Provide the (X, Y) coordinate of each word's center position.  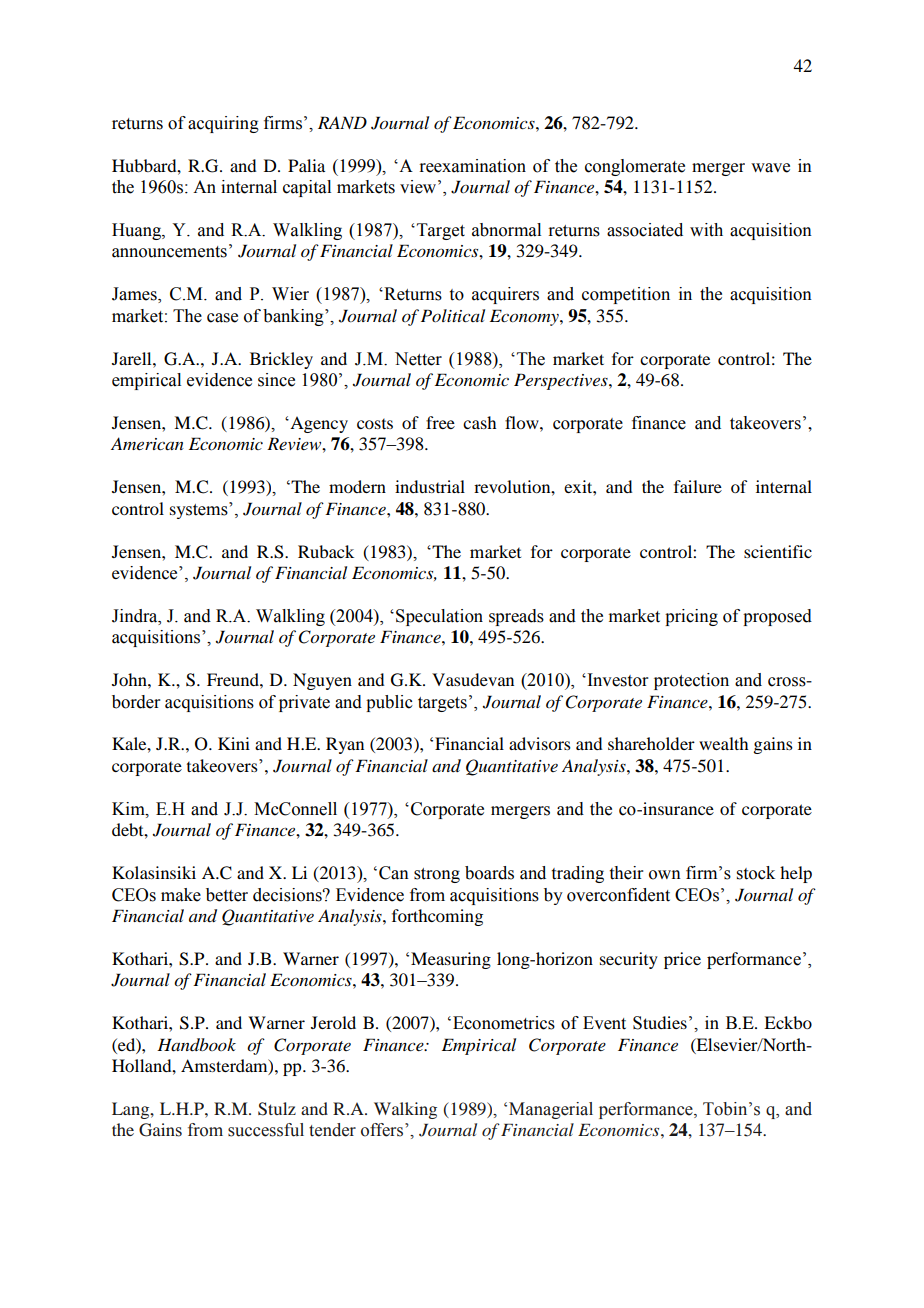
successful (266, 1130)
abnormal (506, 230)
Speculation (439, 617)
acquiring (223, 124)
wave (770, 168)
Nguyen (322, 681)
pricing (691, 617)
